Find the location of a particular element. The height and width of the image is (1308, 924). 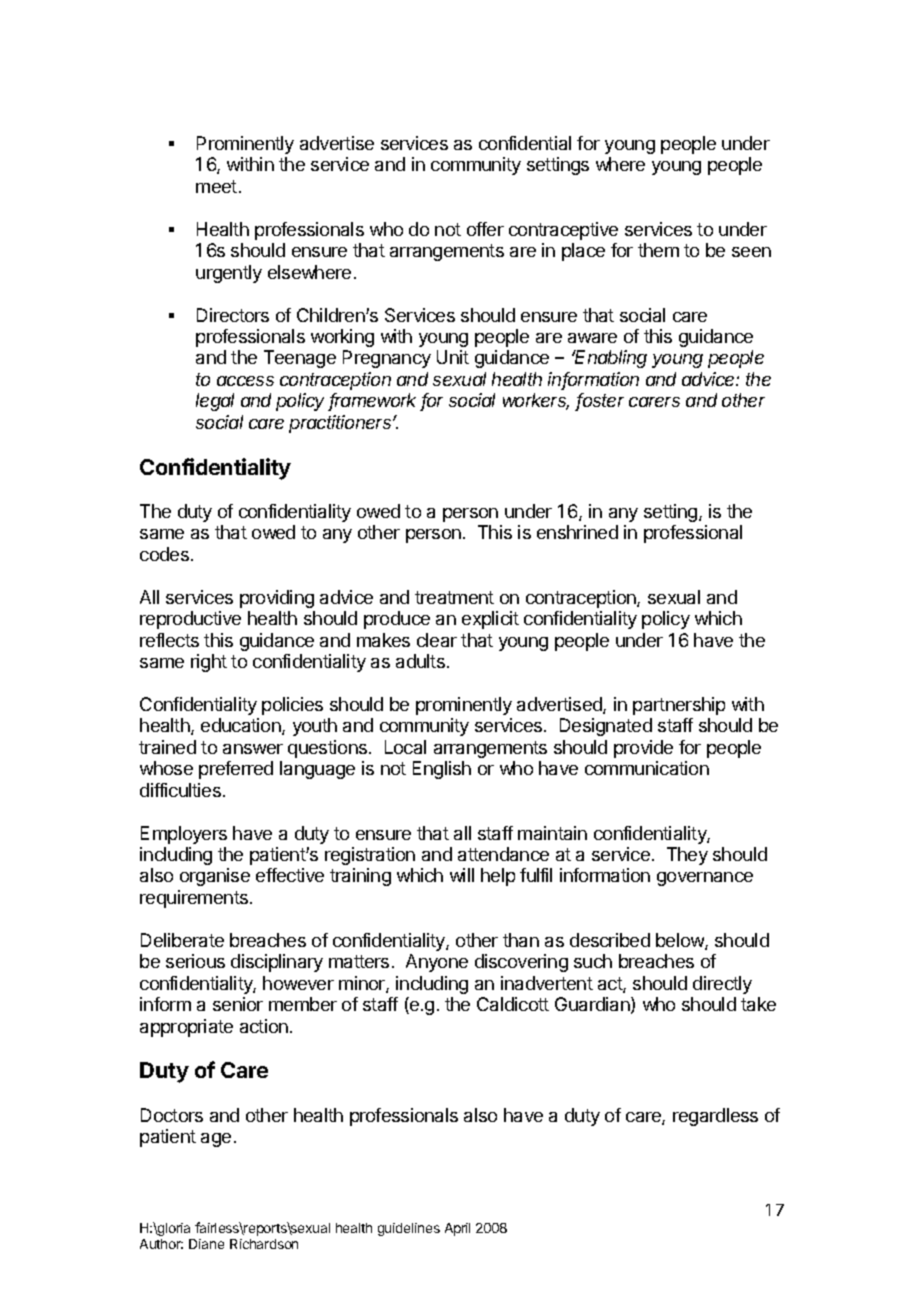

partnership is located at coordinates (679, 706).
